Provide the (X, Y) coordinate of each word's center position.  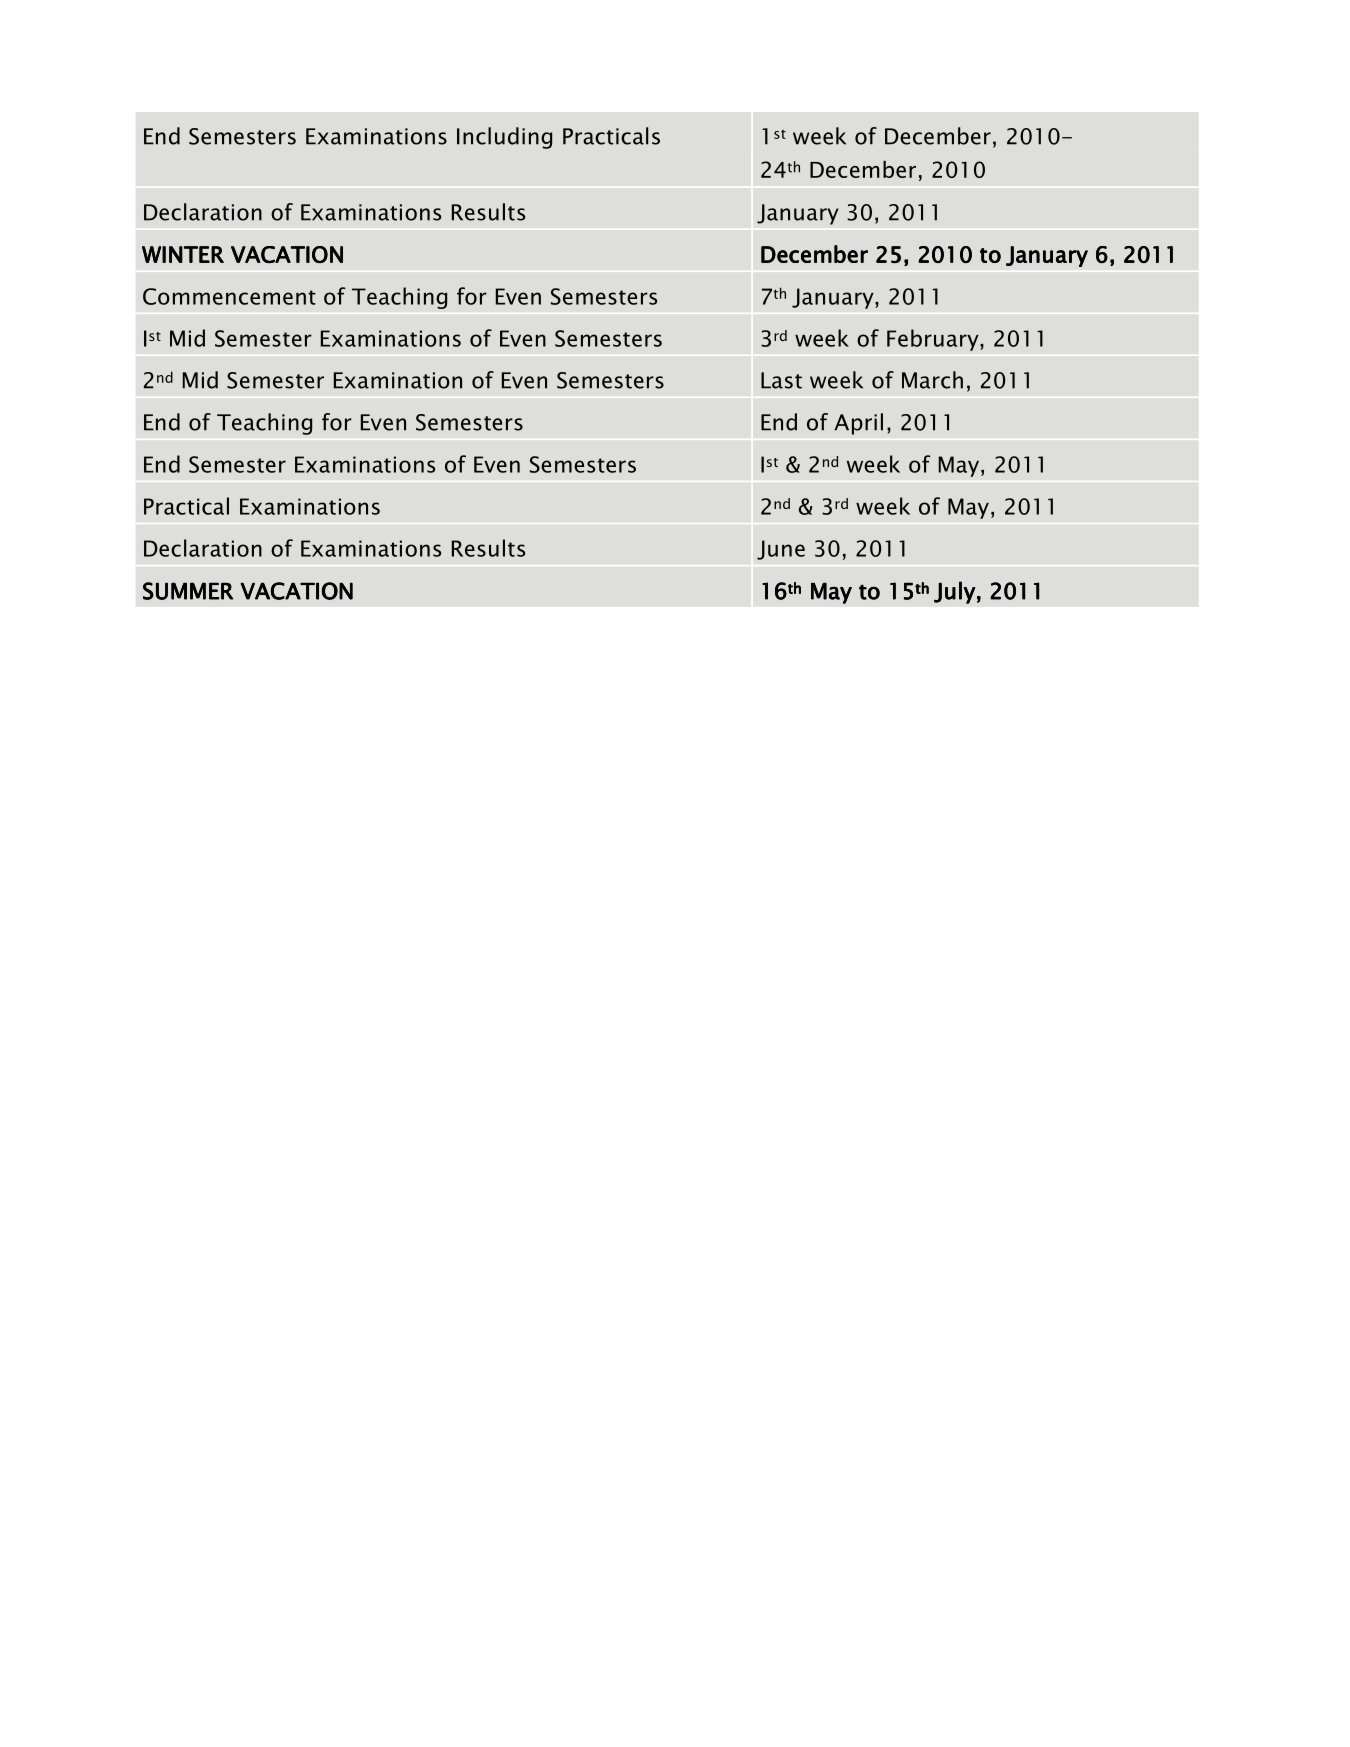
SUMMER (188, 591)
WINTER (183, 254)
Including (504, 138)
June (781, 550)
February (934, 340)
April (858, 424)
